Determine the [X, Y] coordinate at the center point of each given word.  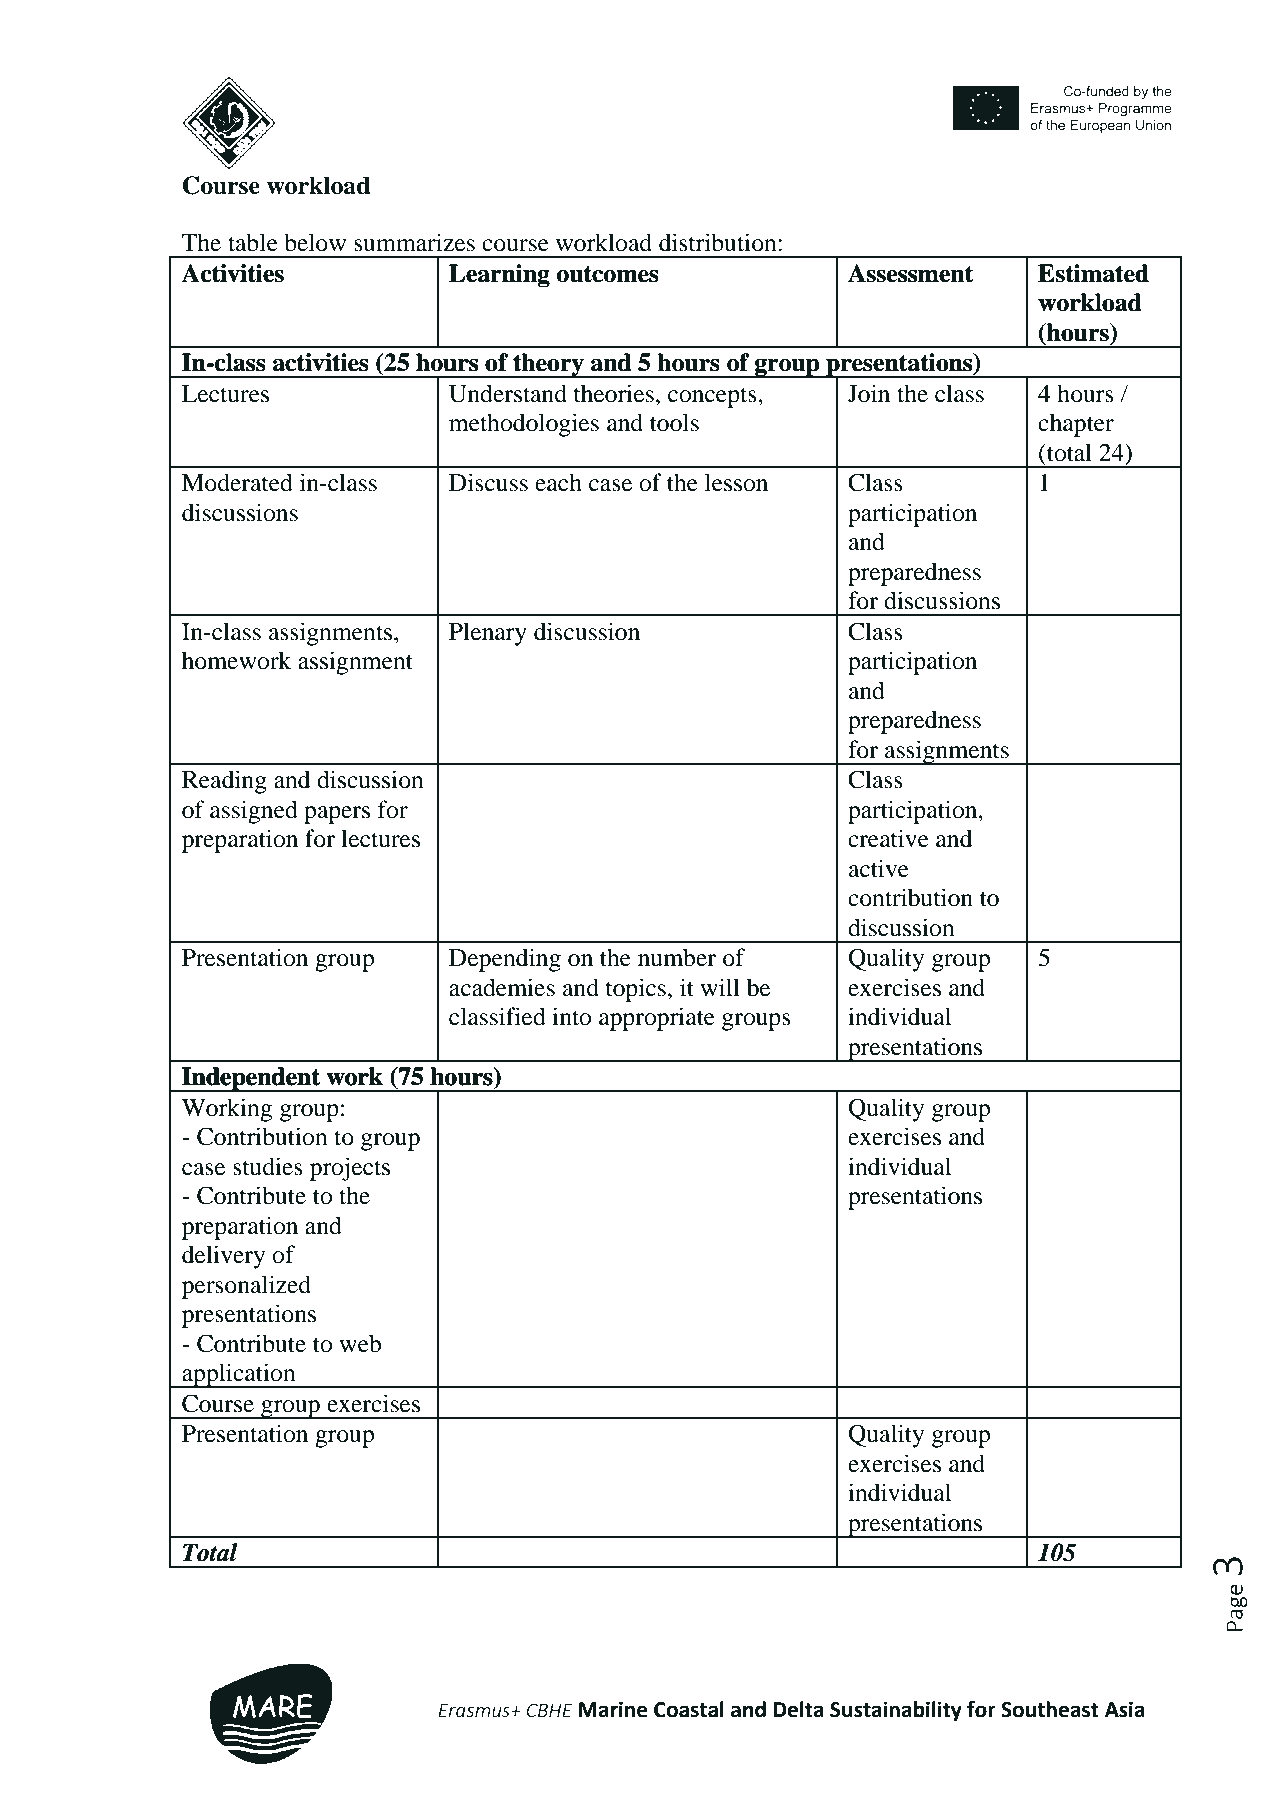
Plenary [488, 634]
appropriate [657, 1019]
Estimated [1093, 273]
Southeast [1050, 1709]
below [315, 242]
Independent [251, 1079]
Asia [1125, 1709]
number [677, 957]
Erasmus [475, 1710]
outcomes [608, 274]
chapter [1076, 425]
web [360, 1343]
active [879, 868]
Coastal [689, 1709]
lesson [736, 482]
